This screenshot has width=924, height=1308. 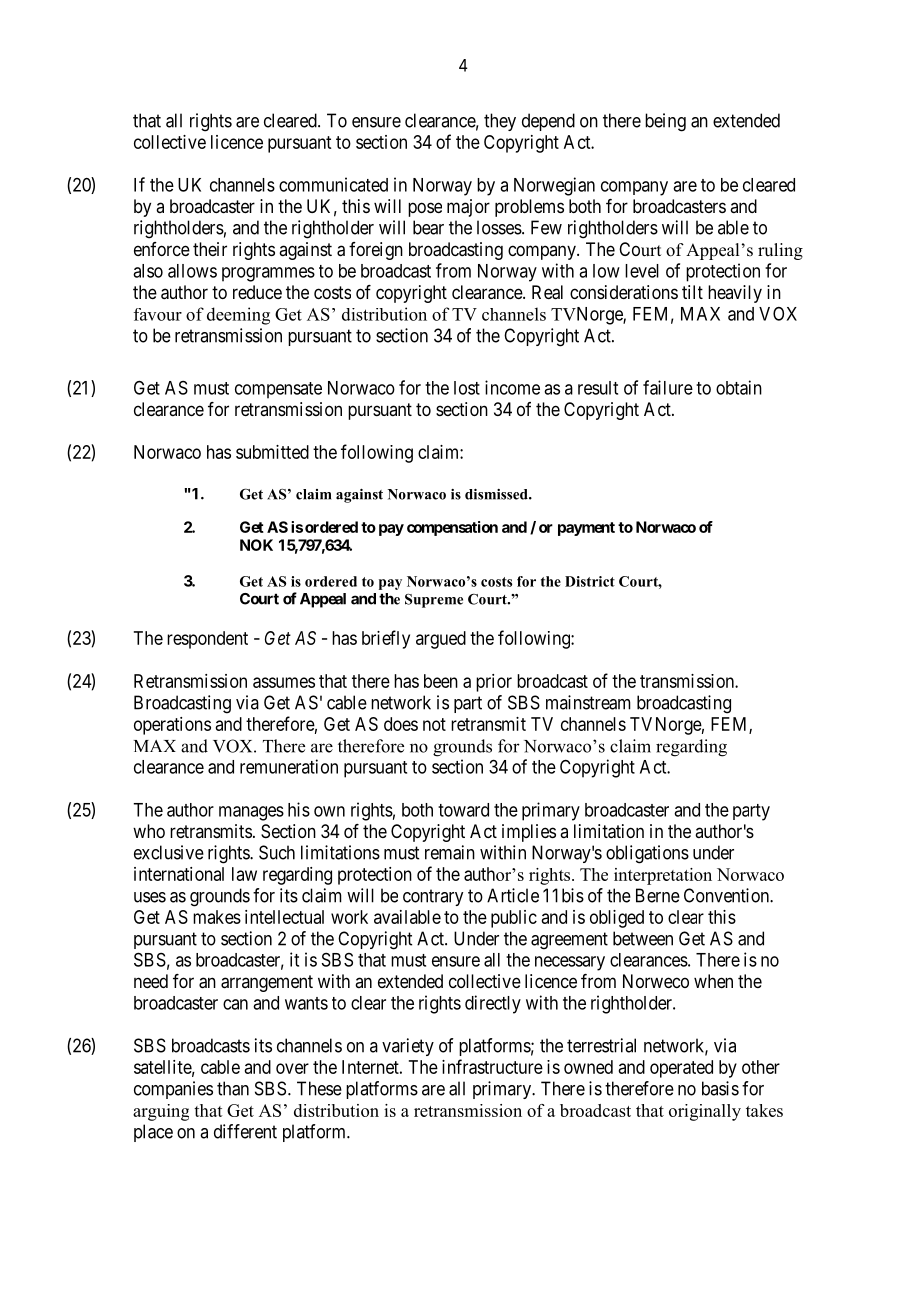 What do you see at coordinates (333, 184) in the screenshot?
I see `communicated` at bounding box center [333, 184].
